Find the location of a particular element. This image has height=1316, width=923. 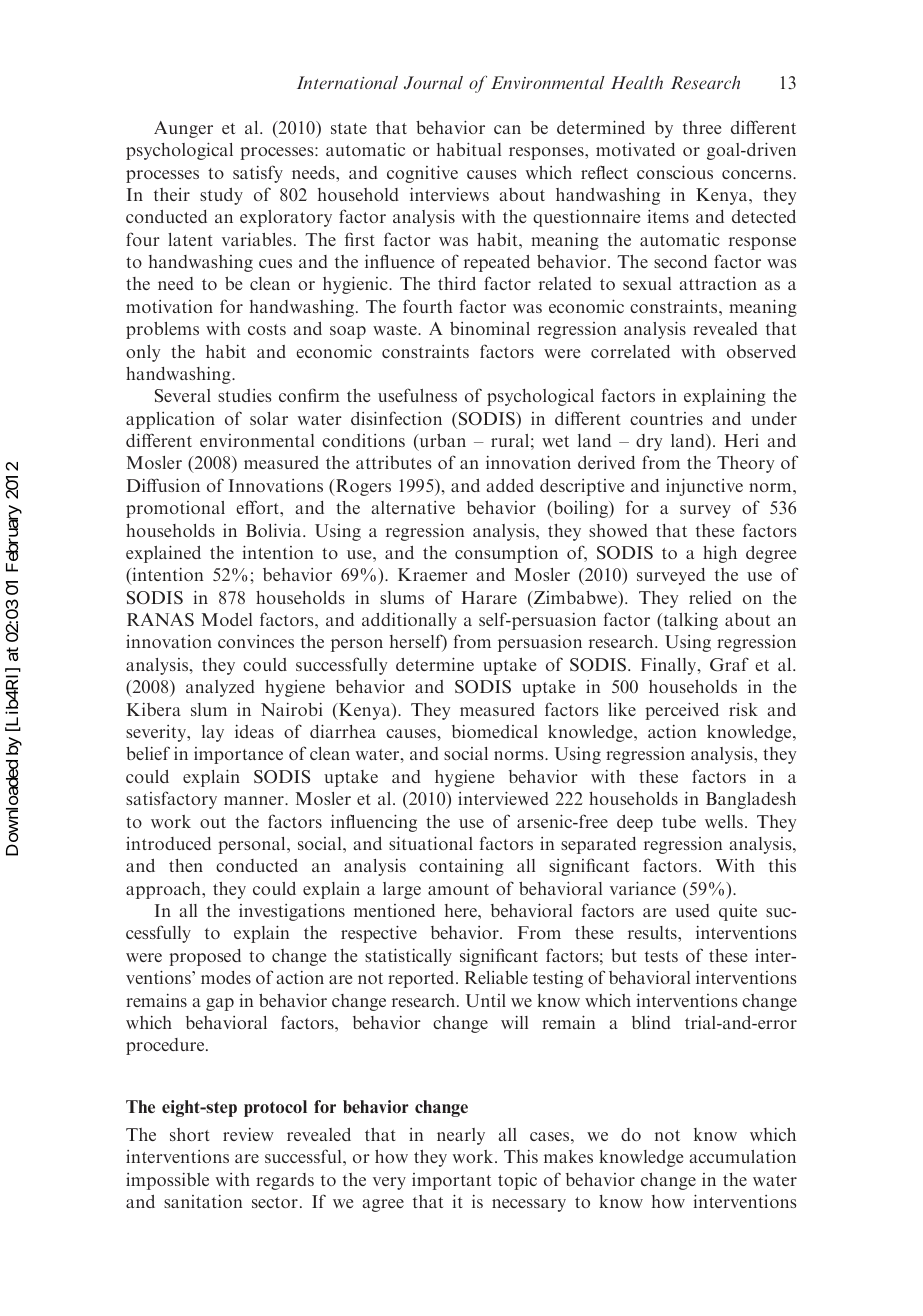

tube is located at coordinates (679, 821).
